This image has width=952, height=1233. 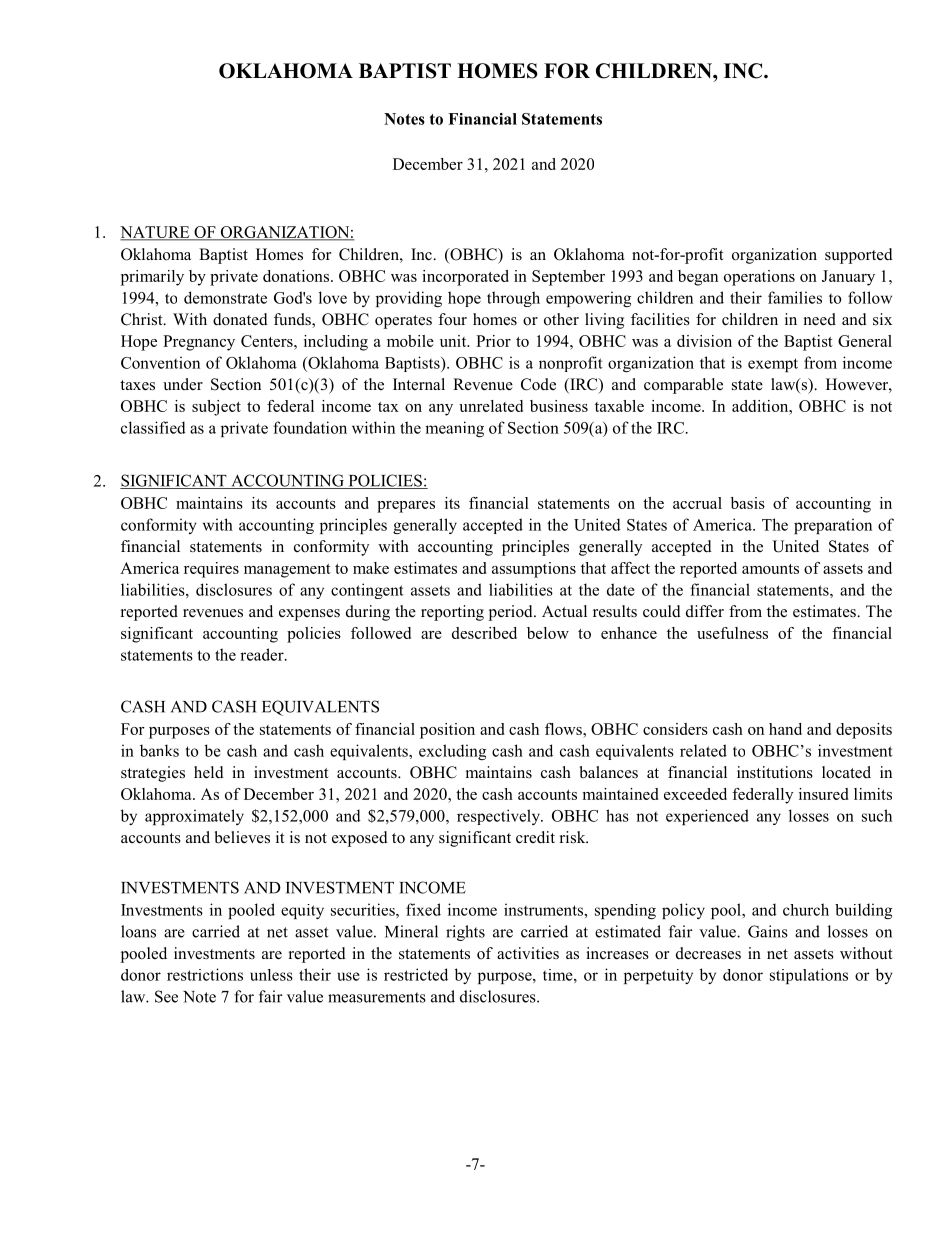 I want to click on usefulness, so click(x=732, y=633).
